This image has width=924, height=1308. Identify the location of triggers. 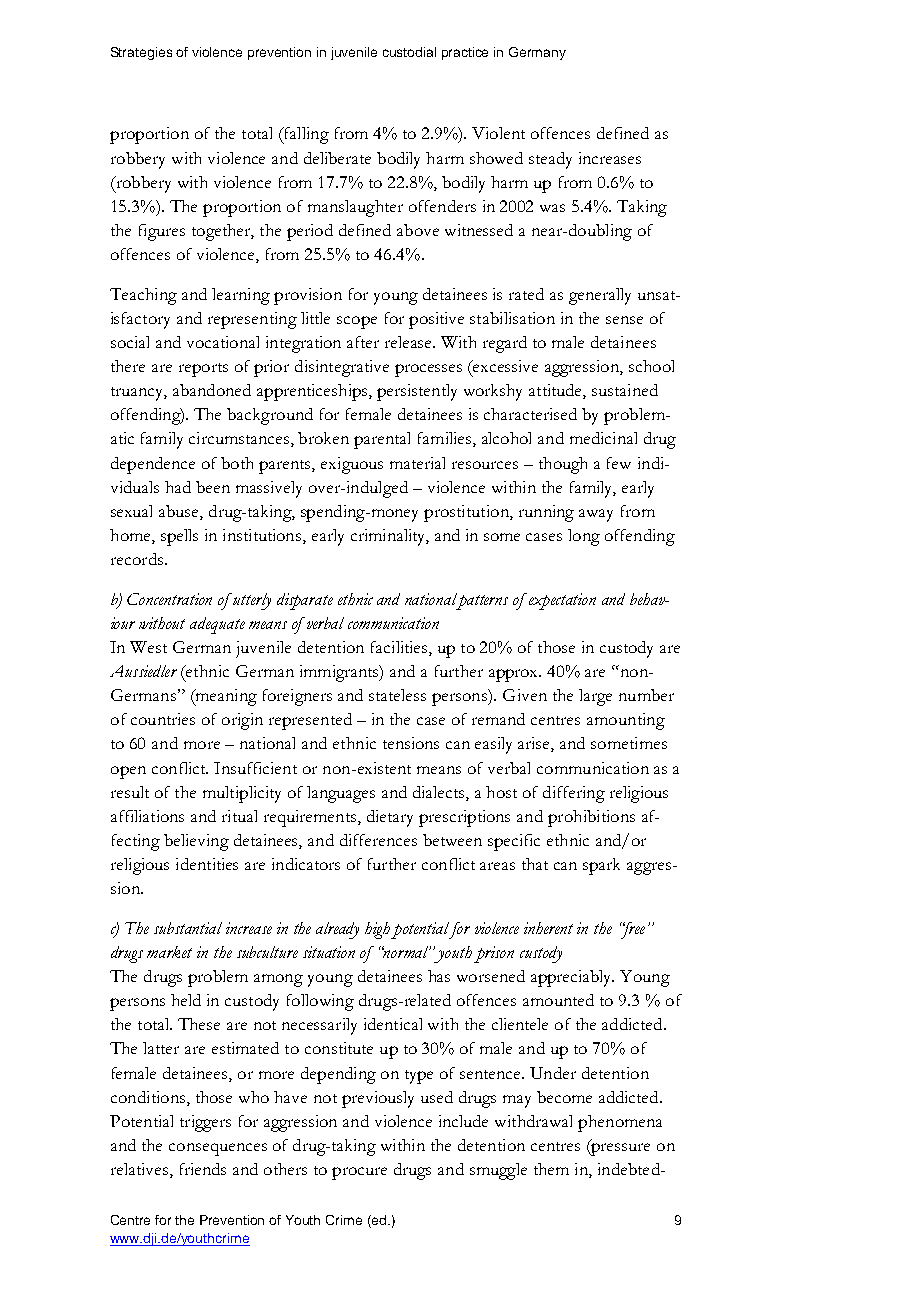
(205, 1123).
